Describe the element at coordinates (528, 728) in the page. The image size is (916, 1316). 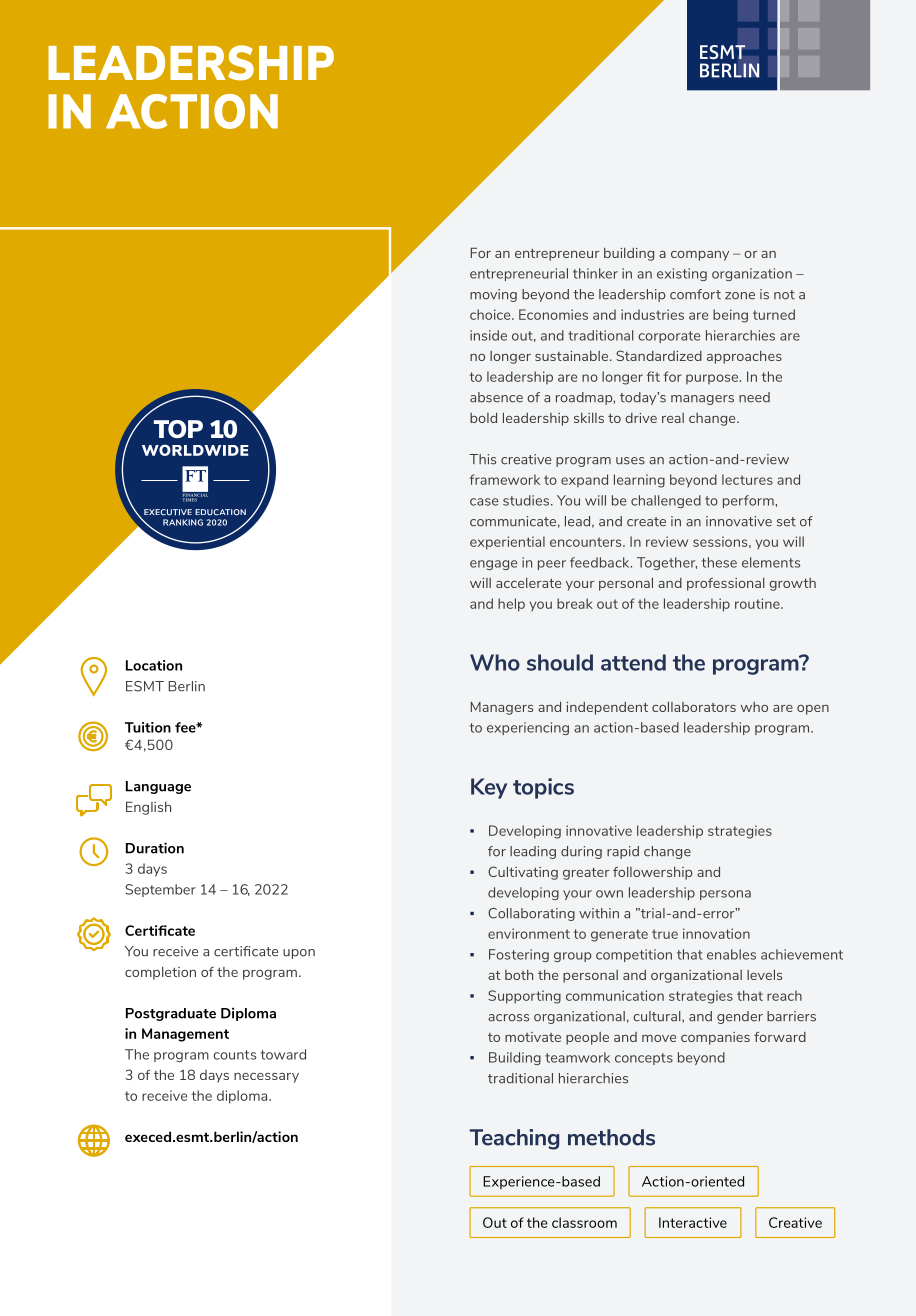
I see `experiencing` at that location.
